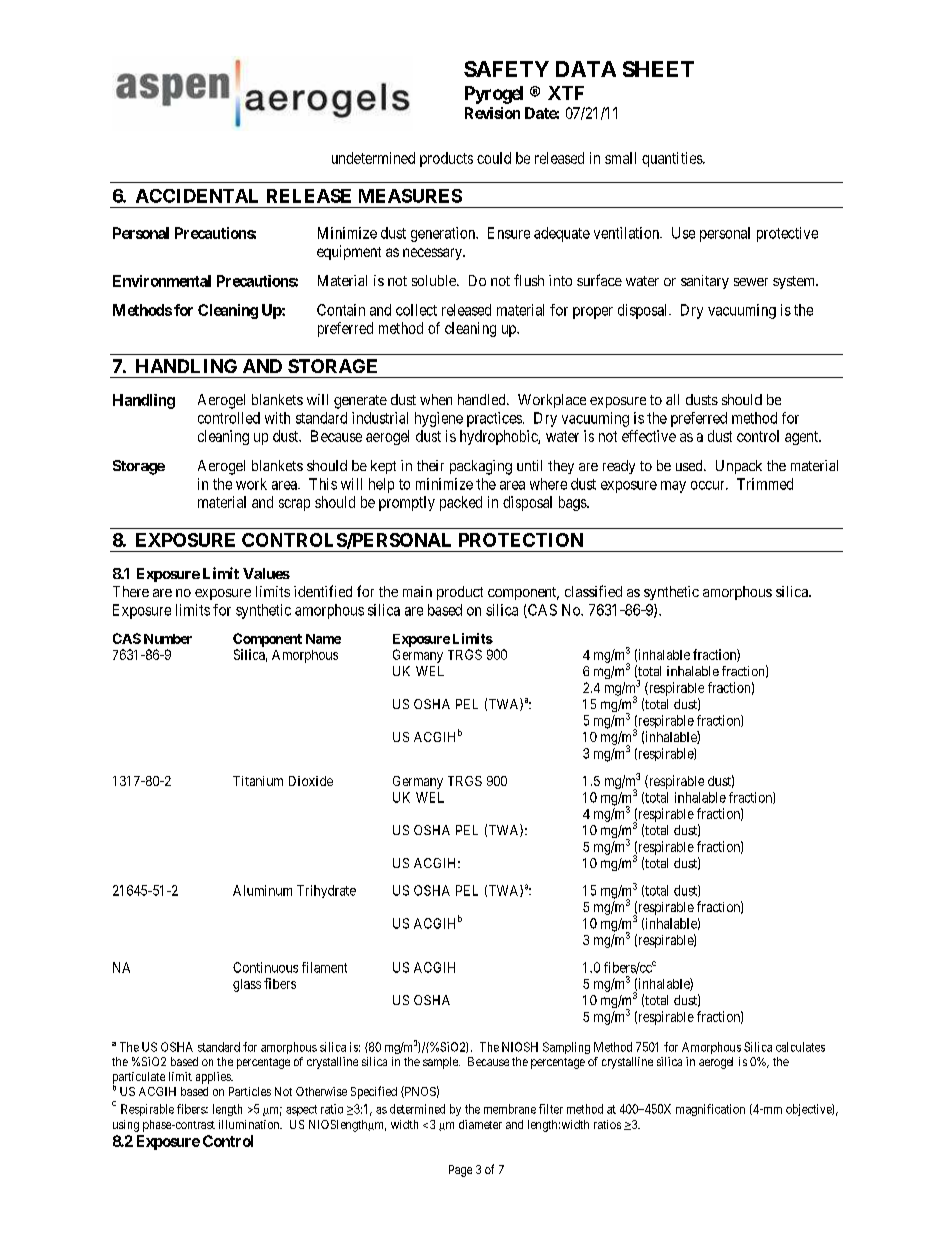  What do you see at coordinates (250, 1091) in the screenshot?
I see `Particles` at bounding box center [250, 1091].
